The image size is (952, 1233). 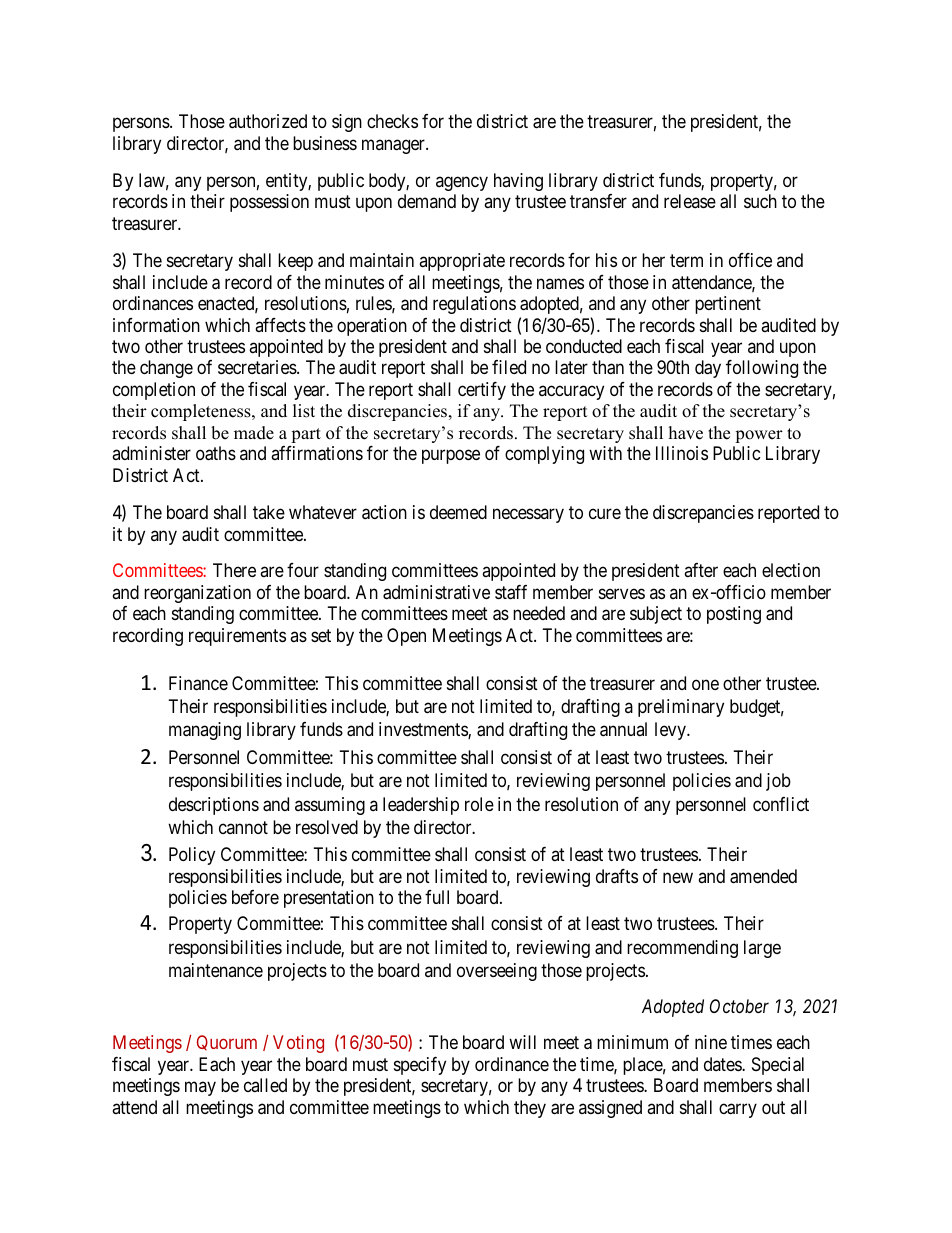 What do you see at coordinates (482, 391) in the screenshot?
I see `certify` at bounding box center [482, 391].
